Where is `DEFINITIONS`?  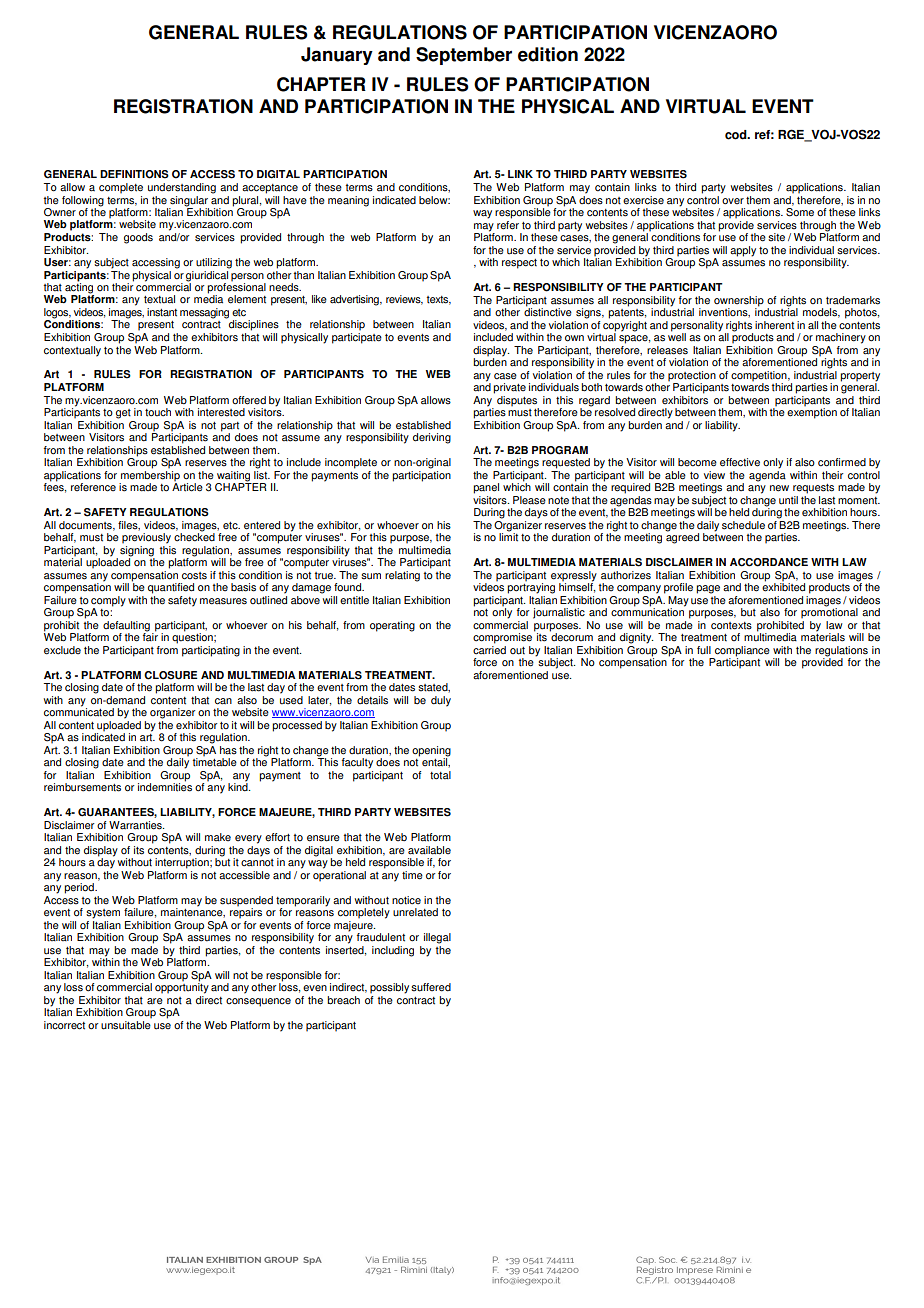
DEFINITIONS is located at coordinates (134, 174).
